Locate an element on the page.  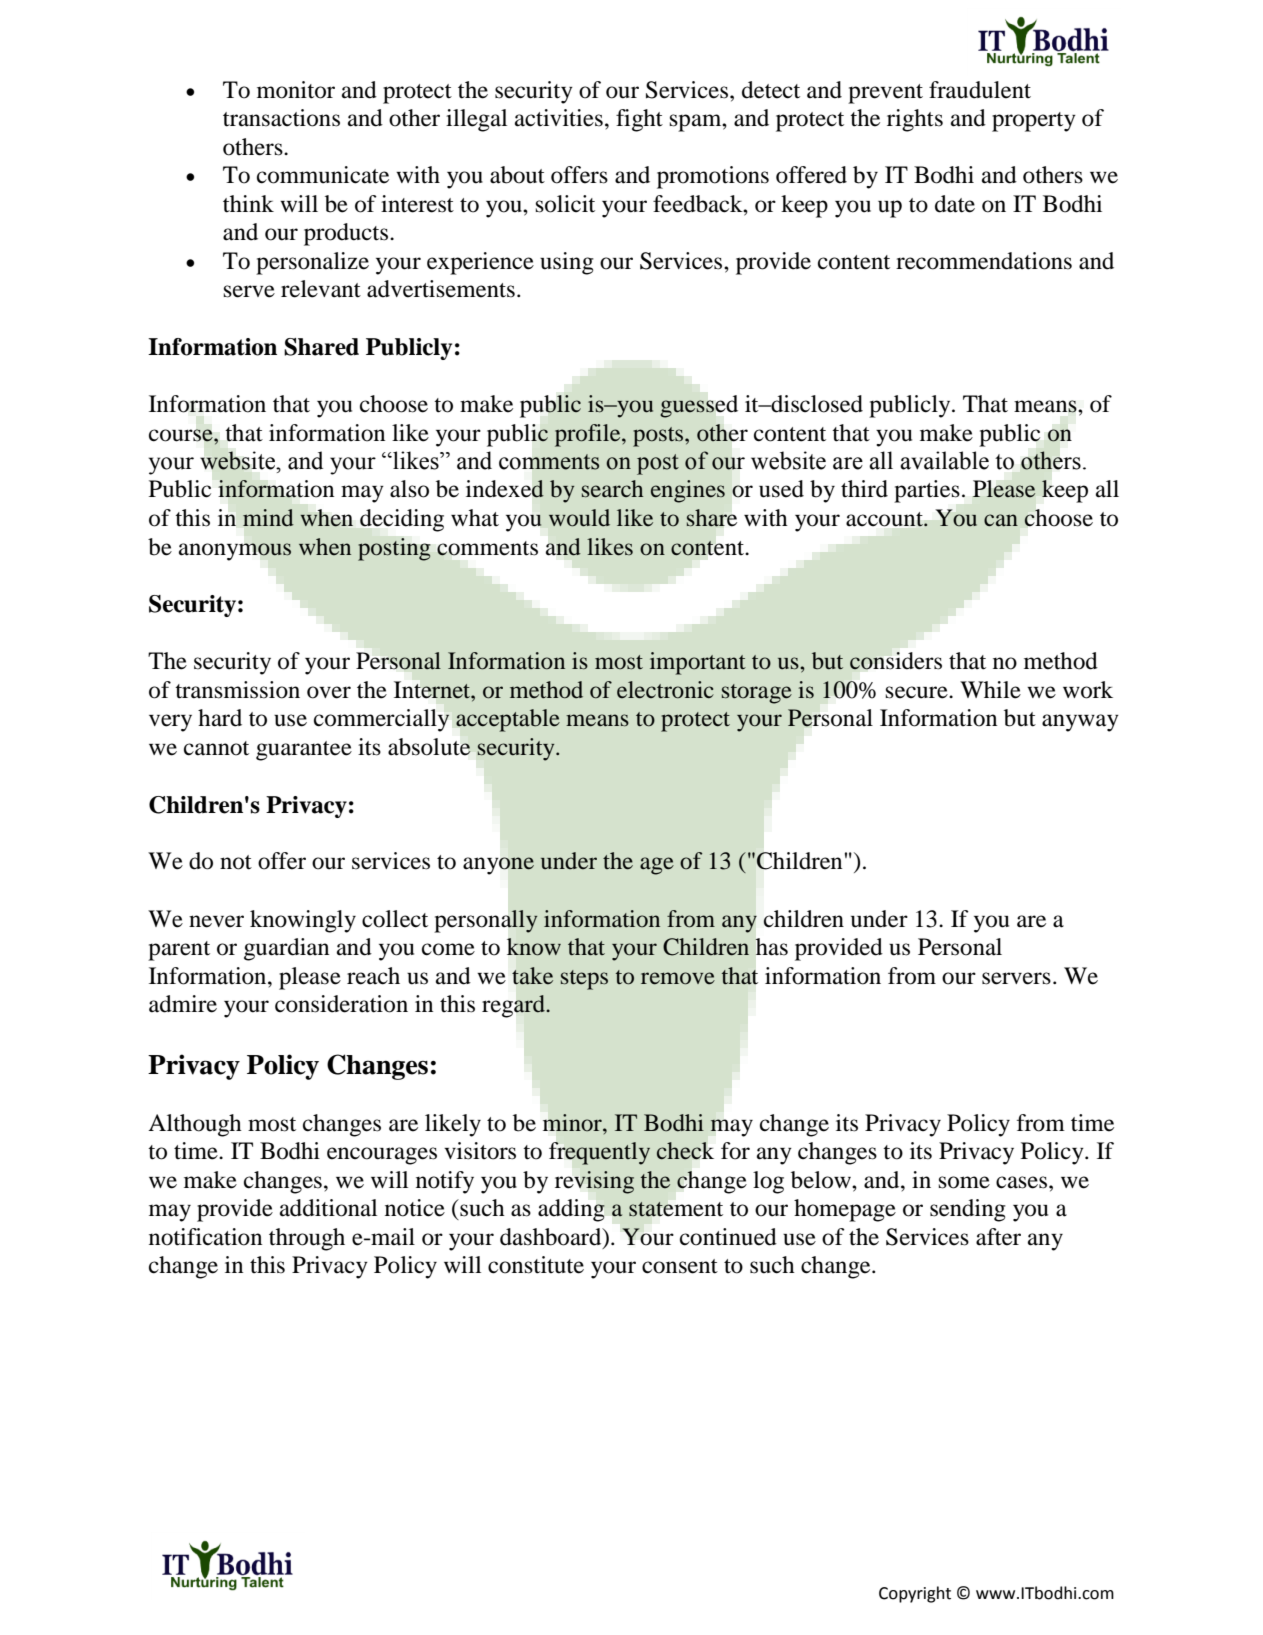
important is located at coordinates (698, 663).
